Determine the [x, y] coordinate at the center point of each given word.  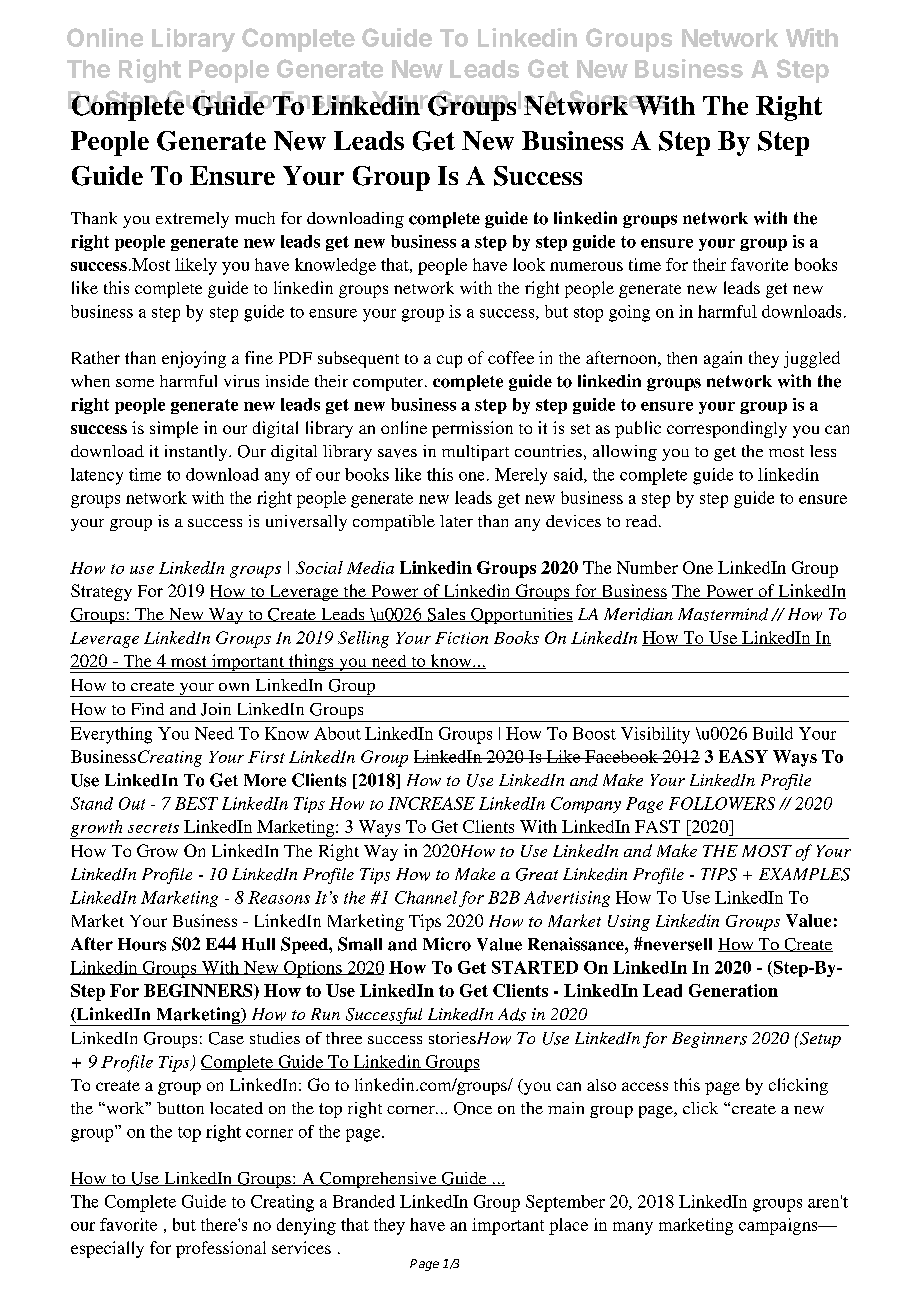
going [629, 313]
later [456, 521]
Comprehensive [378, 1180]
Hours [142, 944]
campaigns [779, 1226]
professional [221, 1249]
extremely [192, 220]
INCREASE [431, 803]
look [529, 264]
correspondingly [727, 429]
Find [148, 709]
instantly [197, 453]
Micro [447, 944]
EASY [743, 756]
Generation [733, 990]
